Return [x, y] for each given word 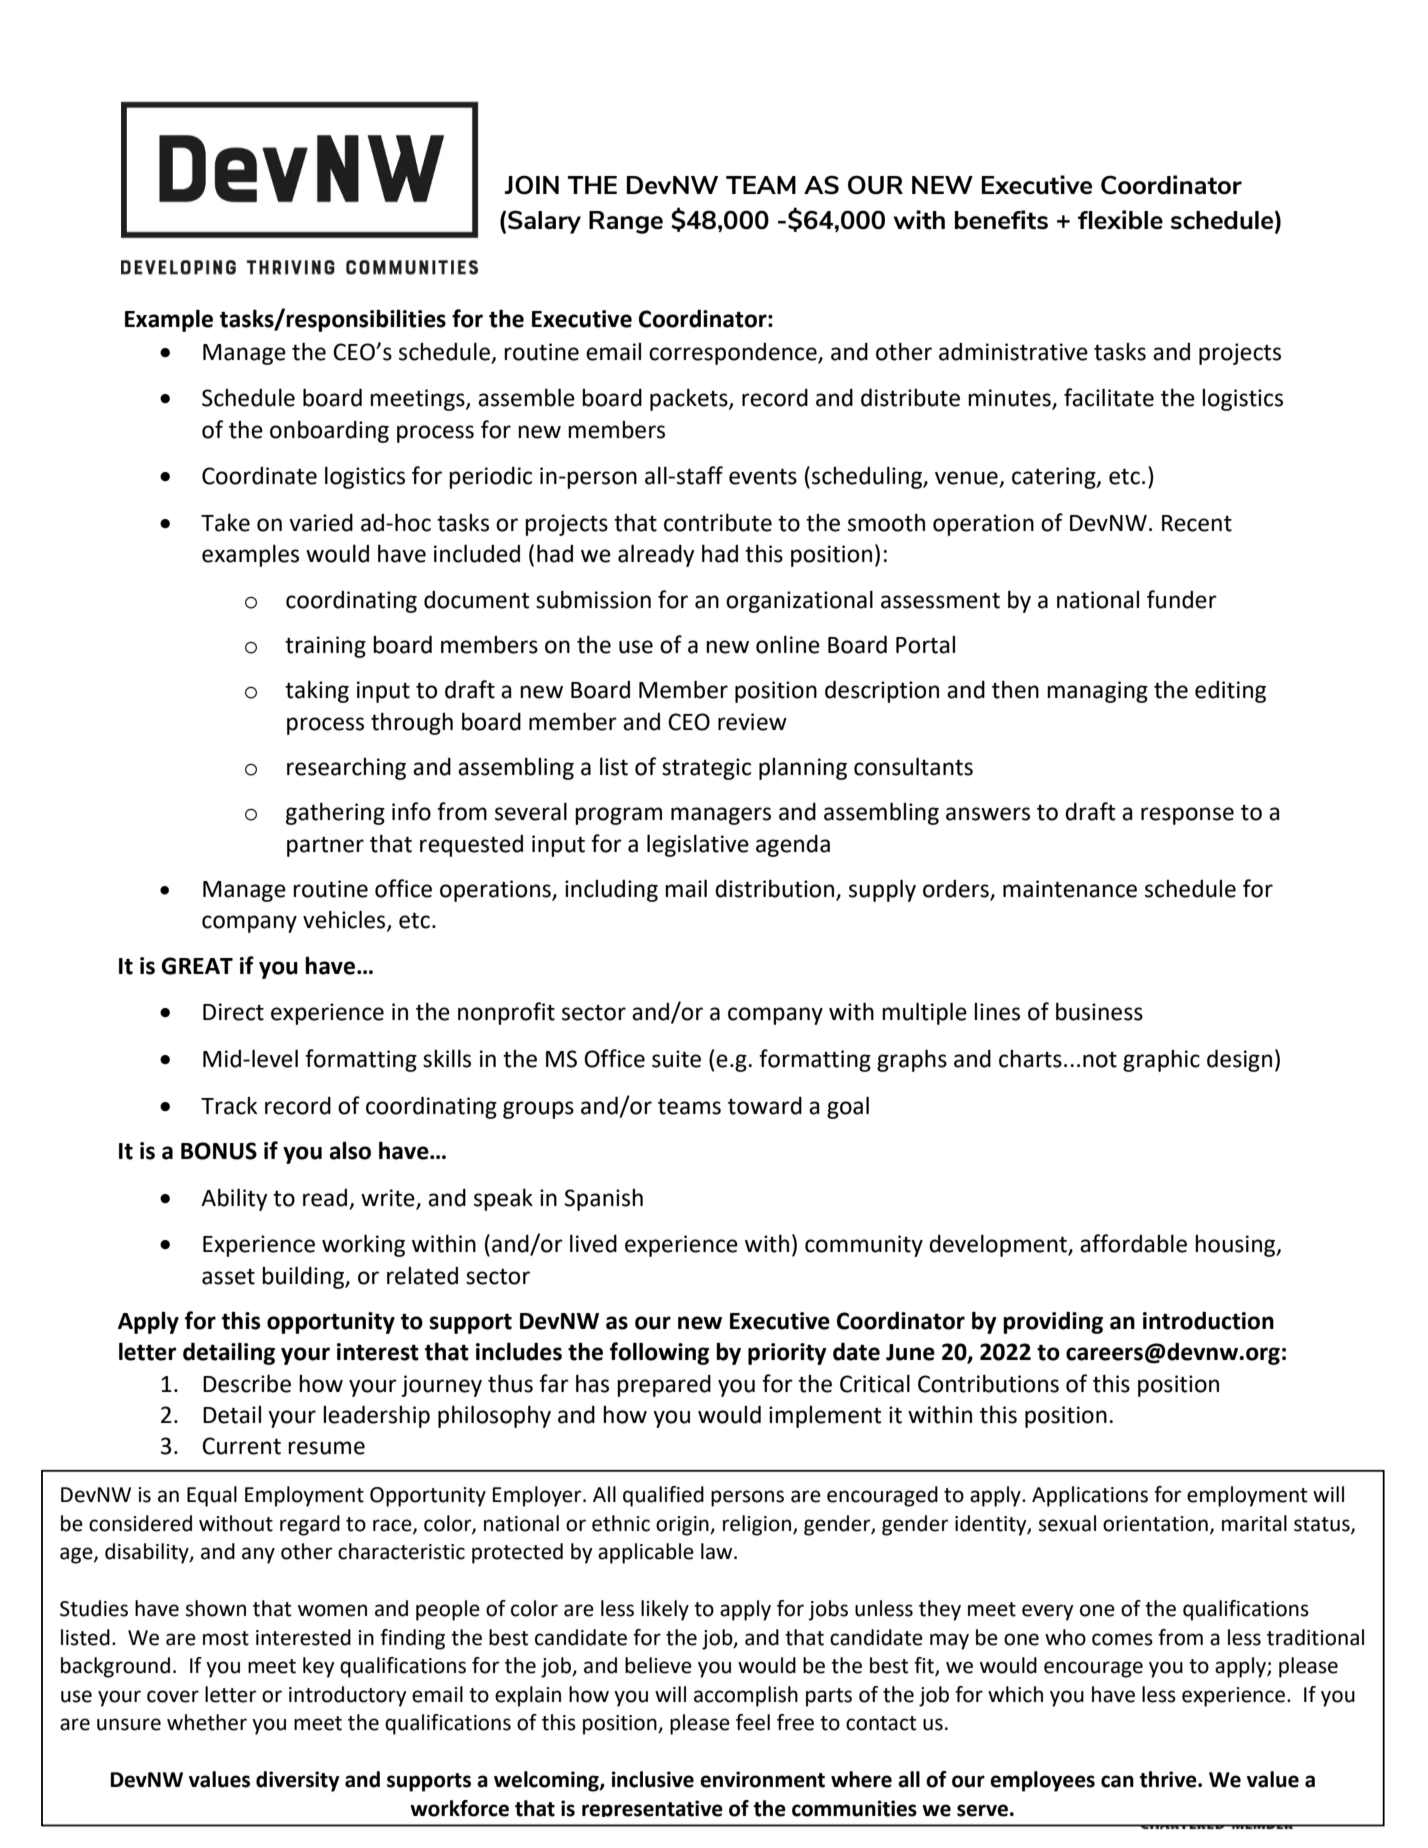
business [1099, 1011]
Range [626, 222]
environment [762, 1779]
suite [676, 1059]
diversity [297, 1781]
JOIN [532, 185]
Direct [233, 1012]
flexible [1120, 220]
